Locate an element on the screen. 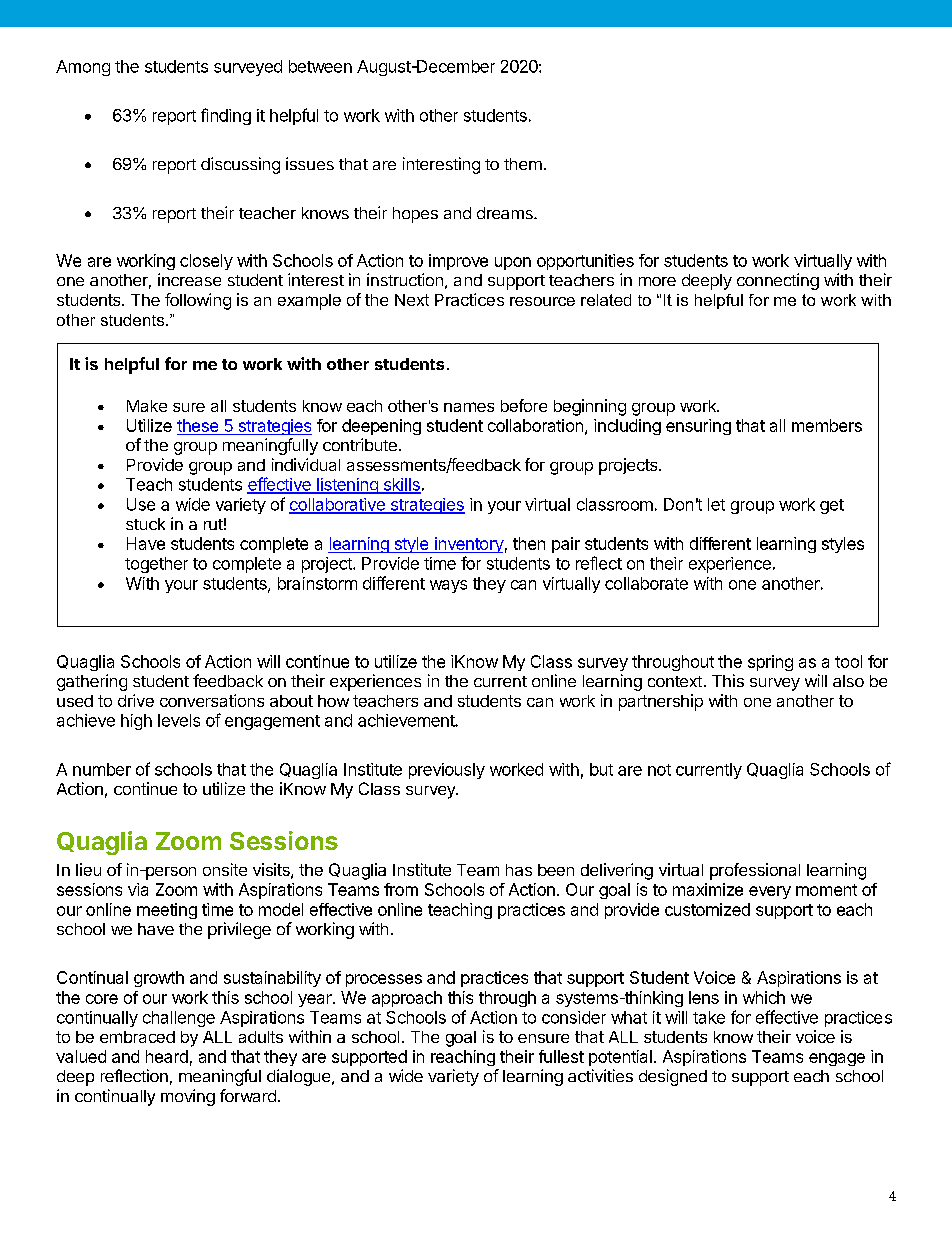 The height and width of the screenshot is (1233, 952). drive is located at coordinates (136, 700).
